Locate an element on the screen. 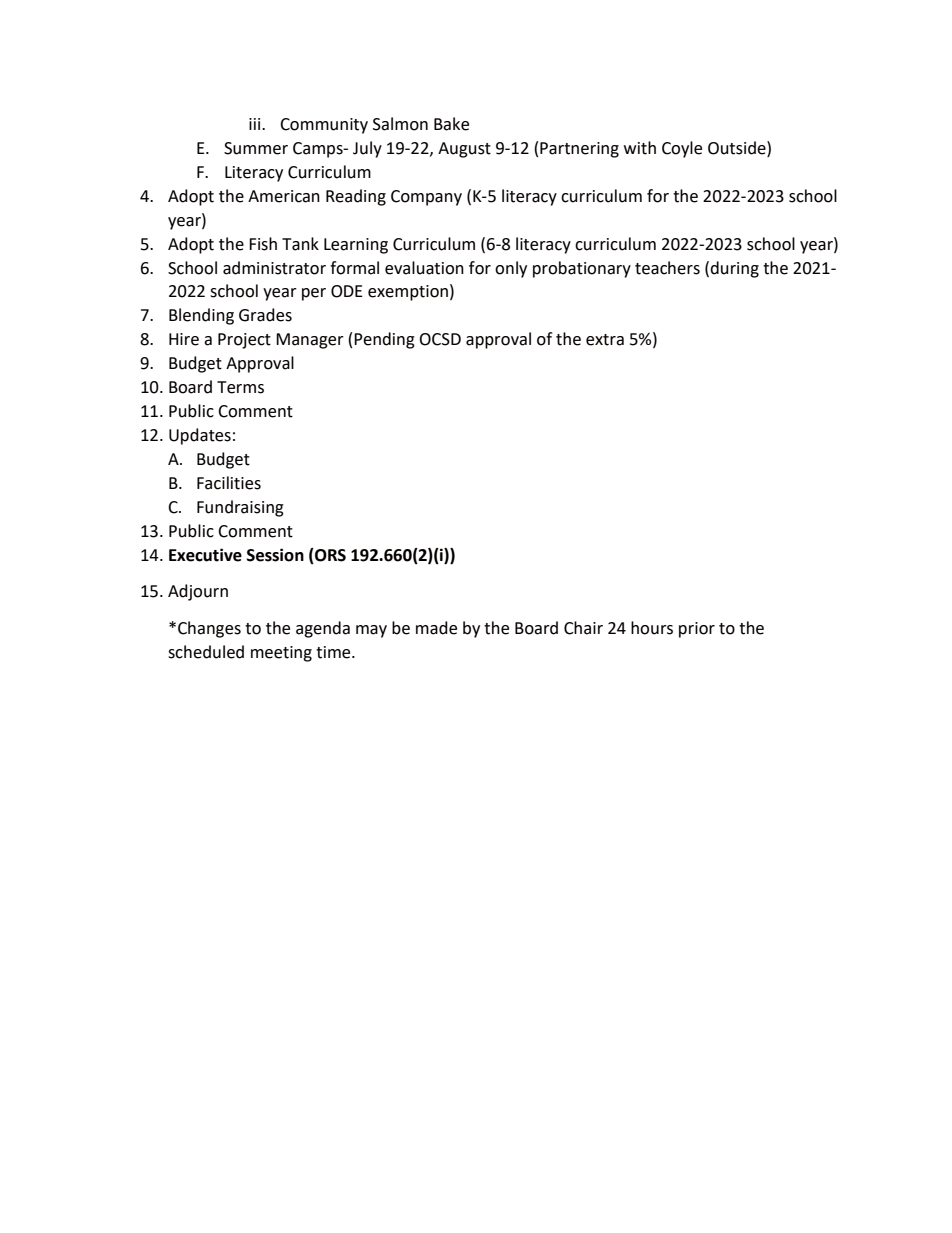 This screenshot has width=952, height=1233. Coyle is located at coordinates (682, 149).
